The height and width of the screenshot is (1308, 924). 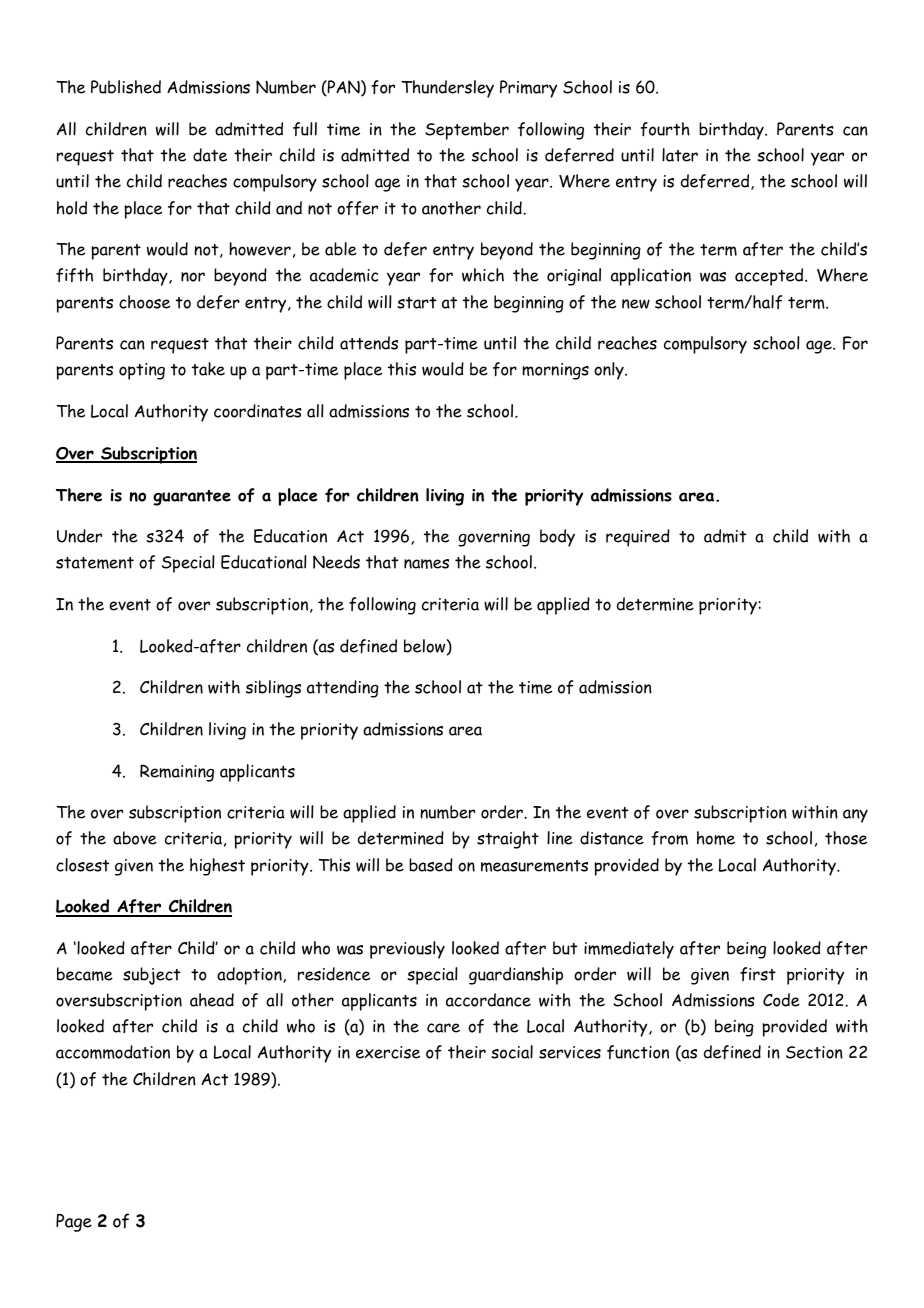 What do you see at coordinates (488, 1000) in the screenshot?
I see `accordance` at bounding box center [488, 1000].
